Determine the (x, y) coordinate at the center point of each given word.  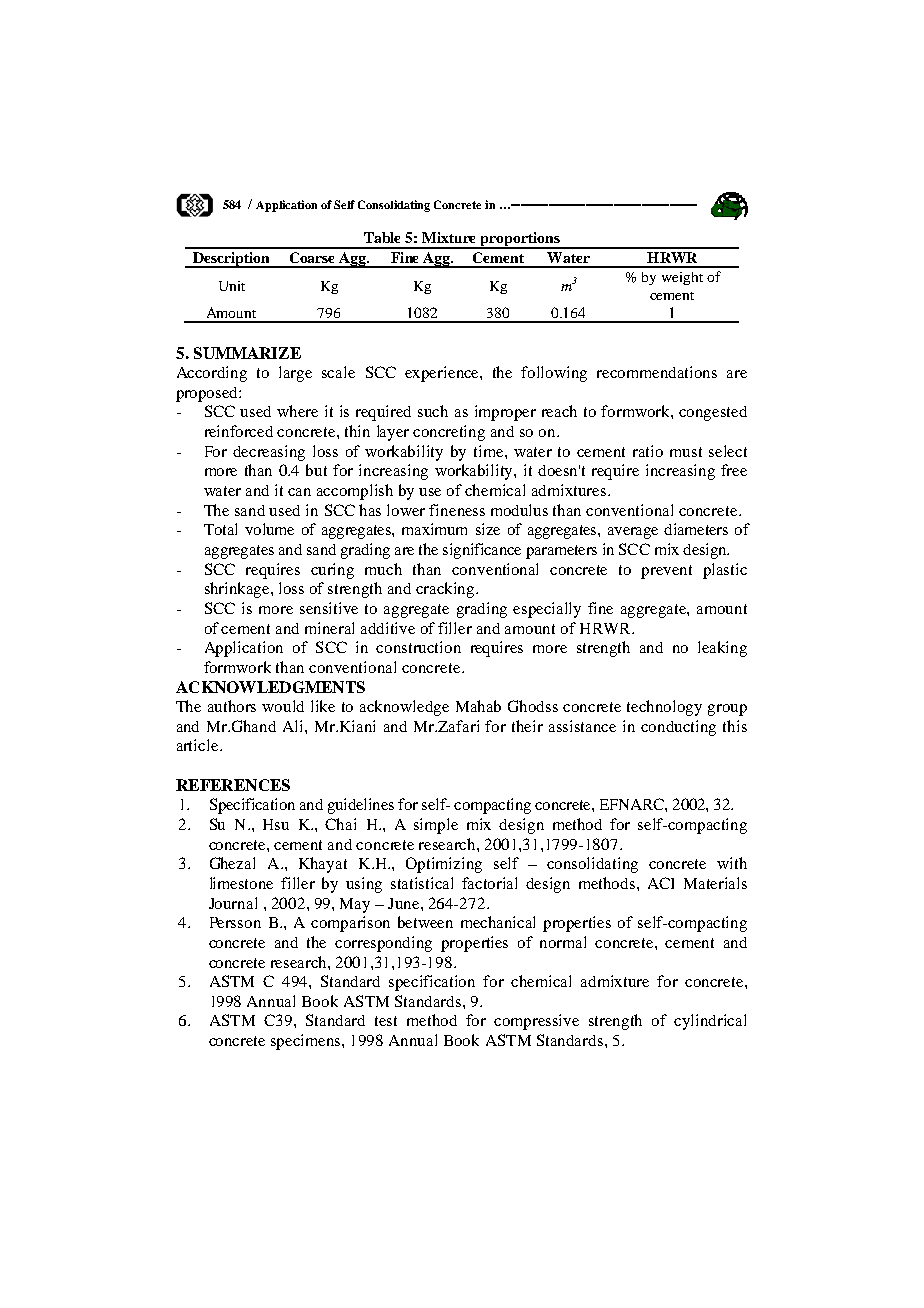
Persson (235, 922)
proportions (520, 240)
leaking (722, 649)
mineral (329, 628)
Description (231, 260)
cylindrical (710, 1022)
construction (418, 647)
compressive (536, 1022)
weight (682, 278)
